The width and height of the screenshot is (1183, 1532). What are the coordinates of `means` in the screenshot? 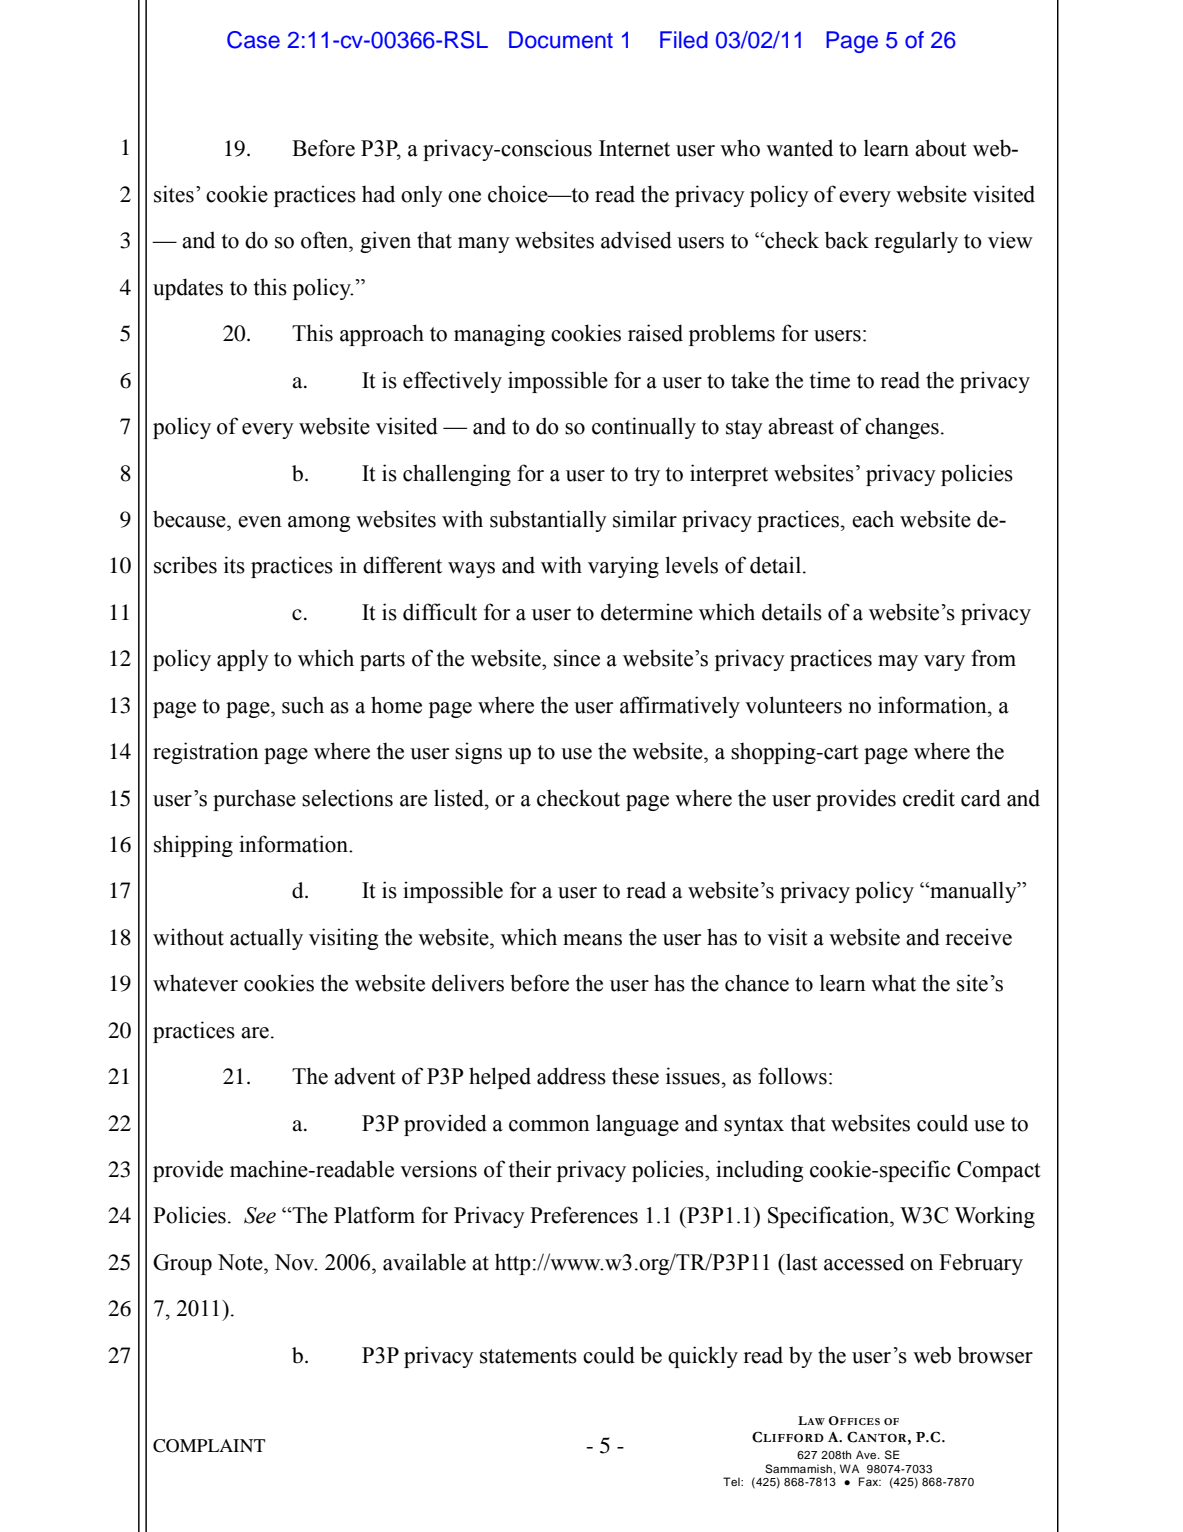 It's located at (592, 940).
